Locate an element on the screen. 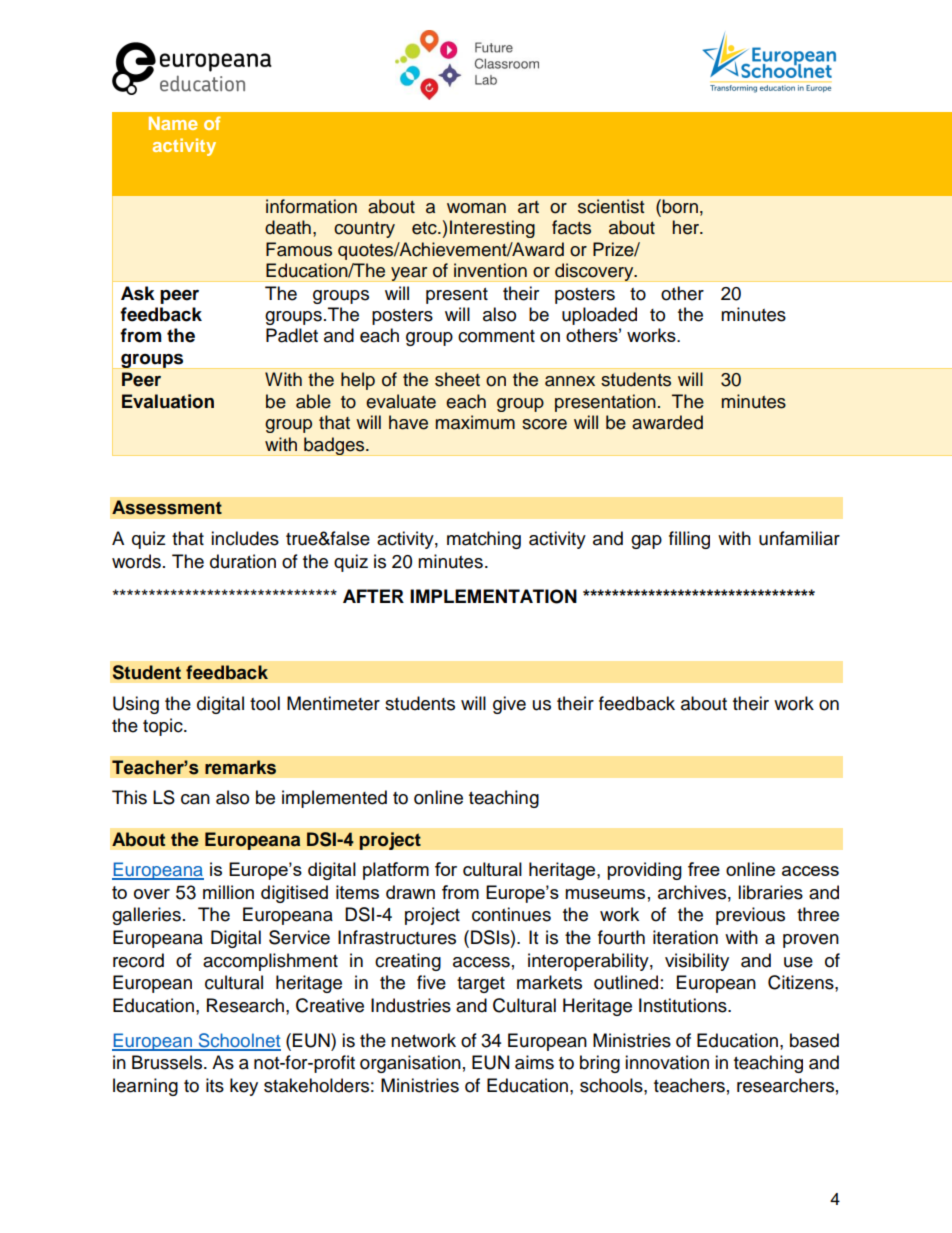  Name is located at coordinates (173, 123).
